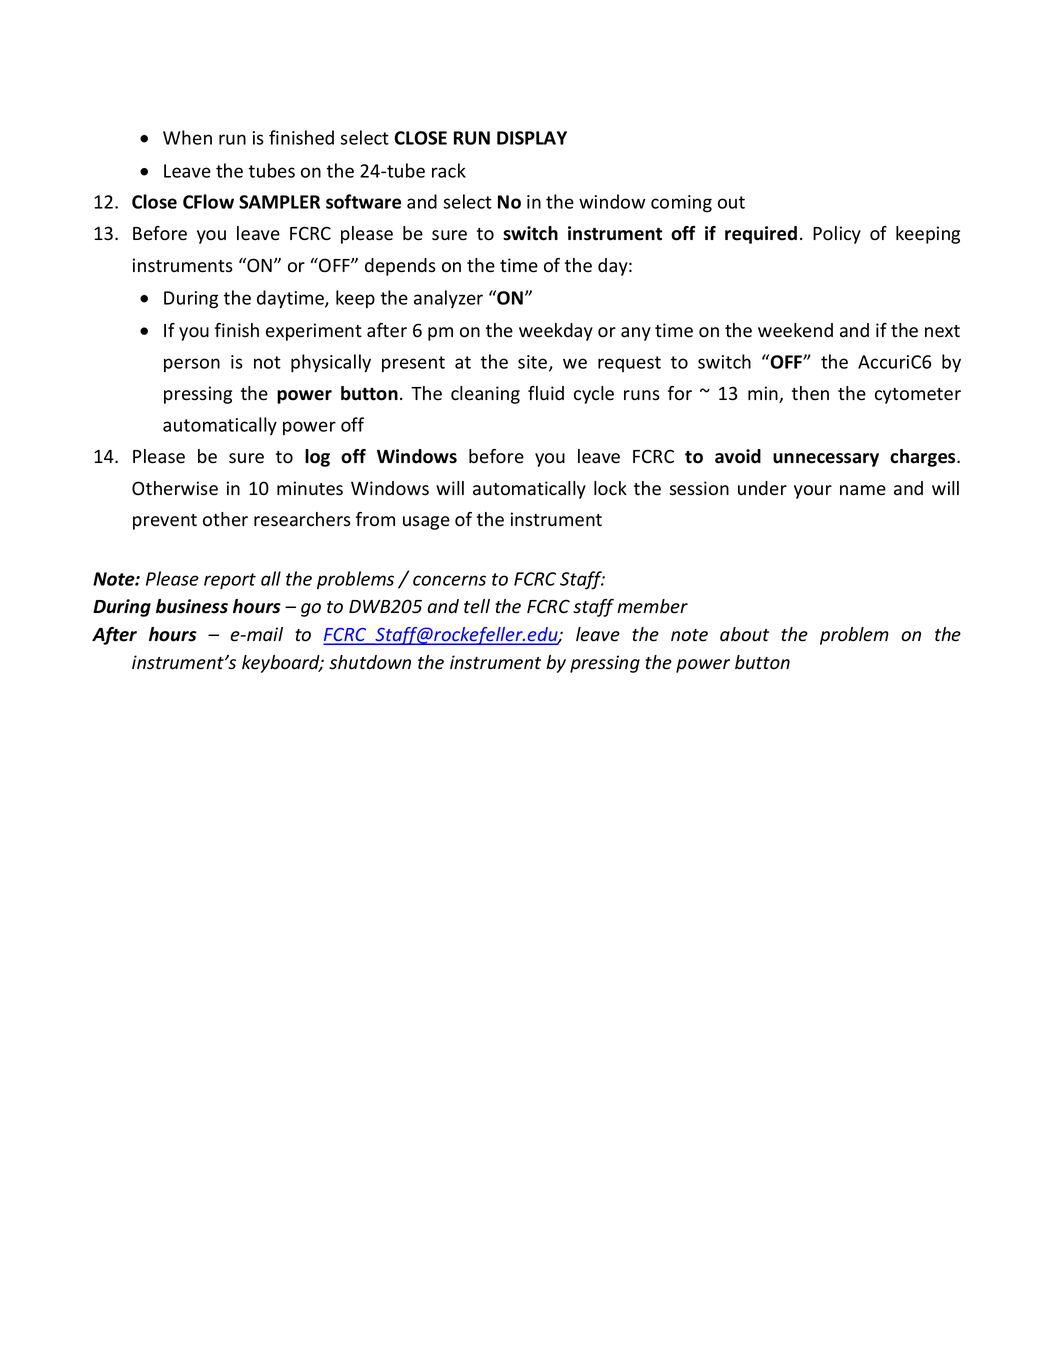 The image size is (1054, 1364). I want to click on shutdown, so click(370, 662).
